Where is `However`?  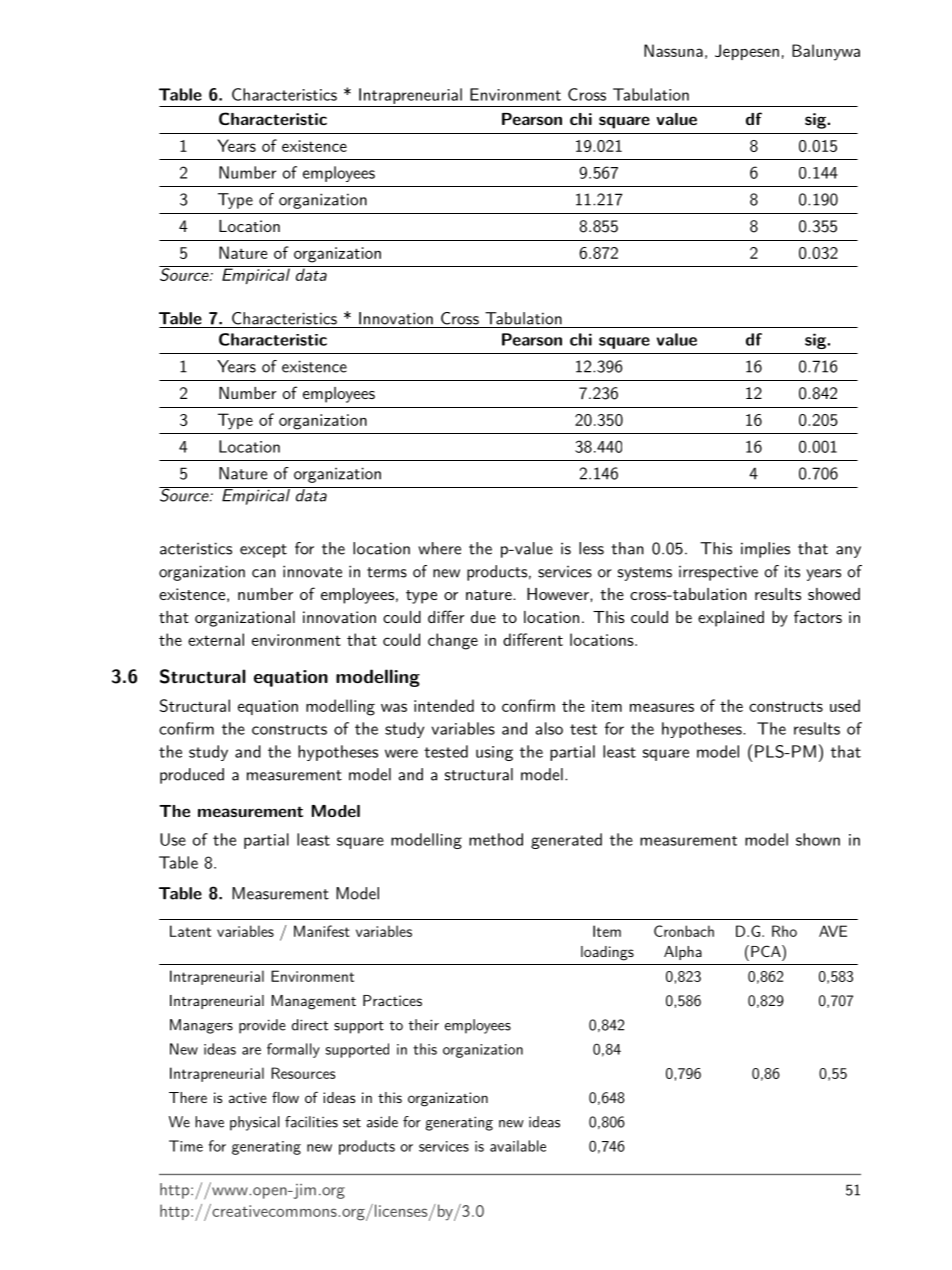 However is located at coordinates (559, 594).
